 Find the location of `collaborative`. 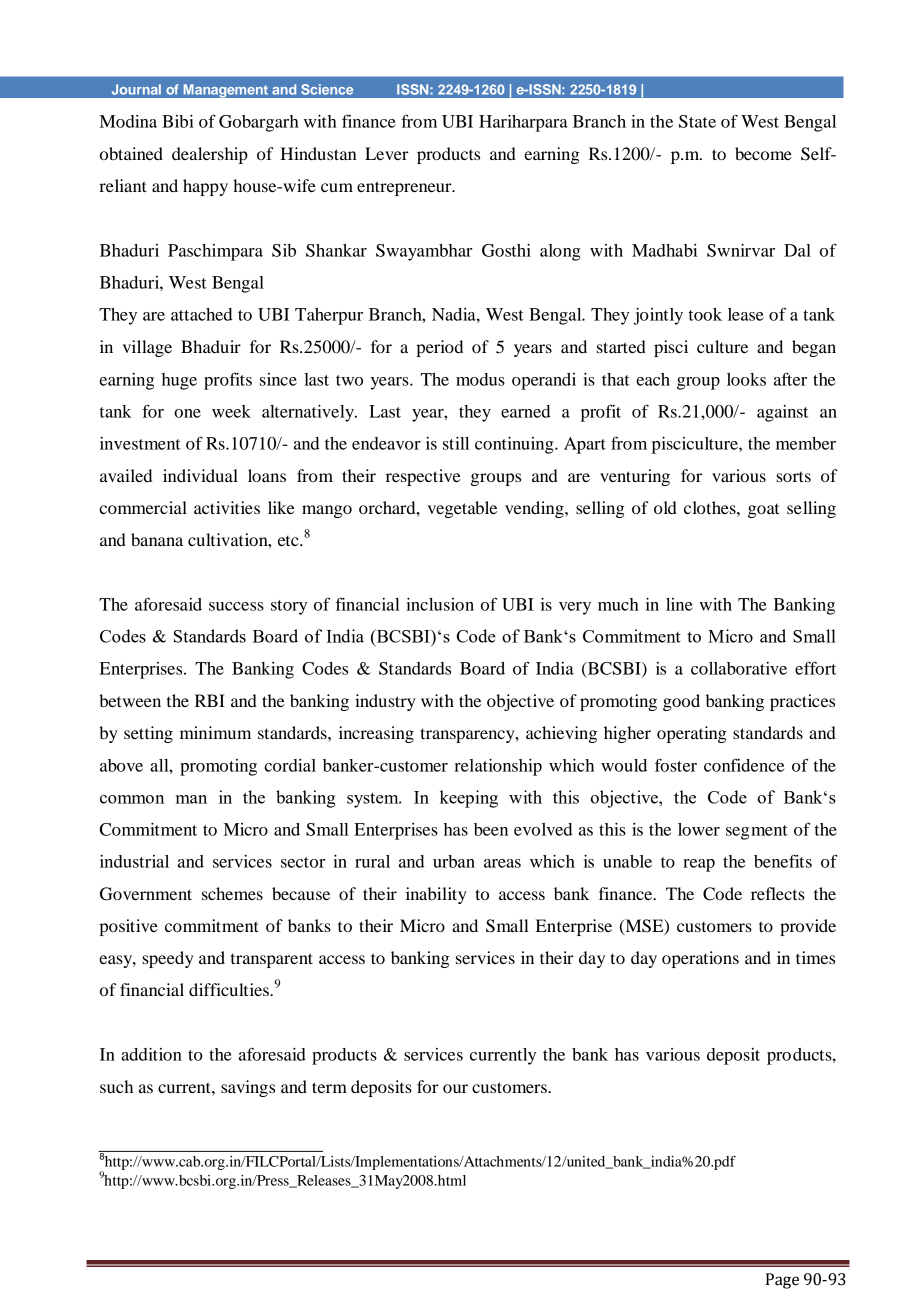

collaborative is located at coordinates (739, 668).
